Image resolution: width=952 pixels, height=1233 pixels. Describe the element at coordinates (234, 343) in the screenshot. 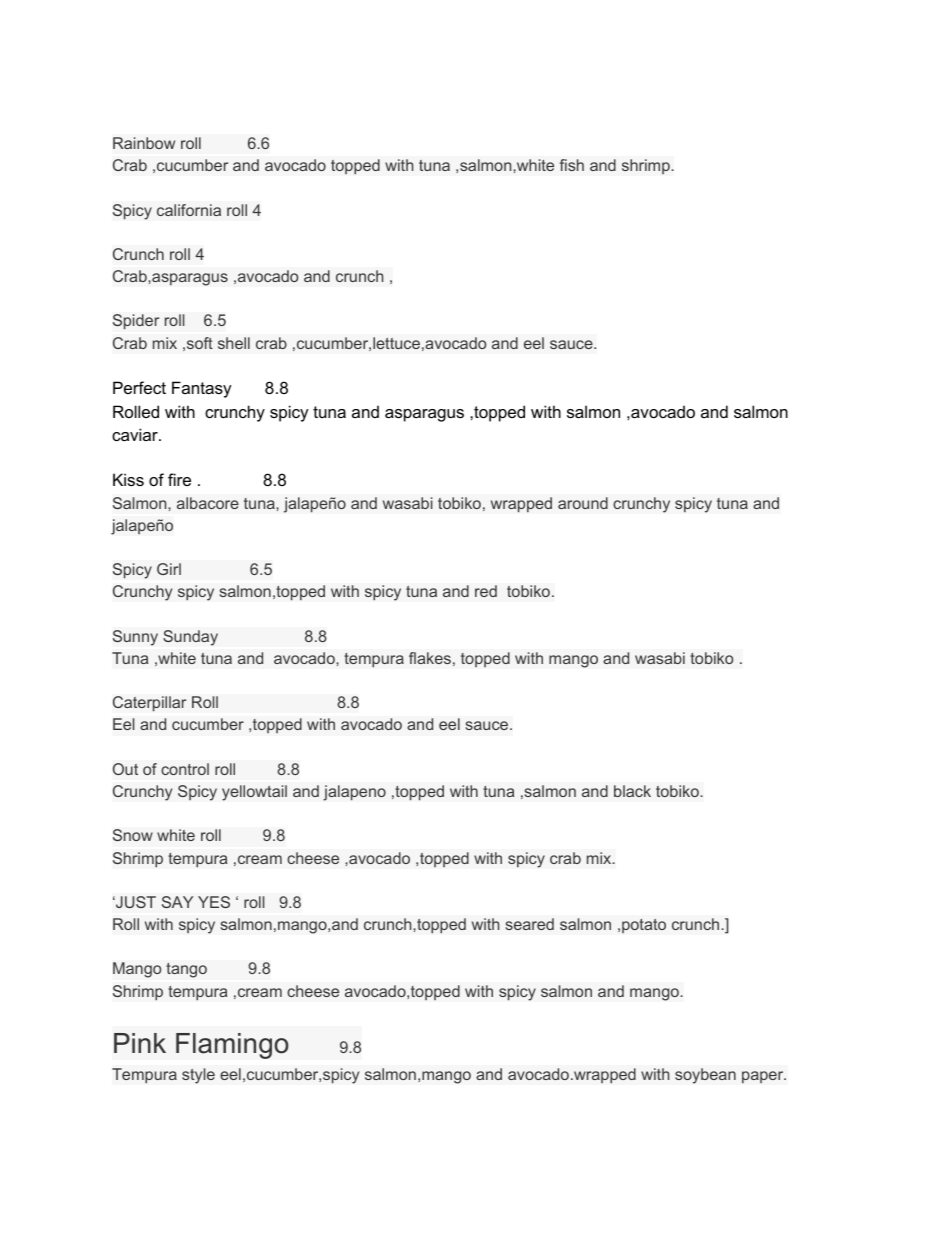

I see `shell` at that location.
